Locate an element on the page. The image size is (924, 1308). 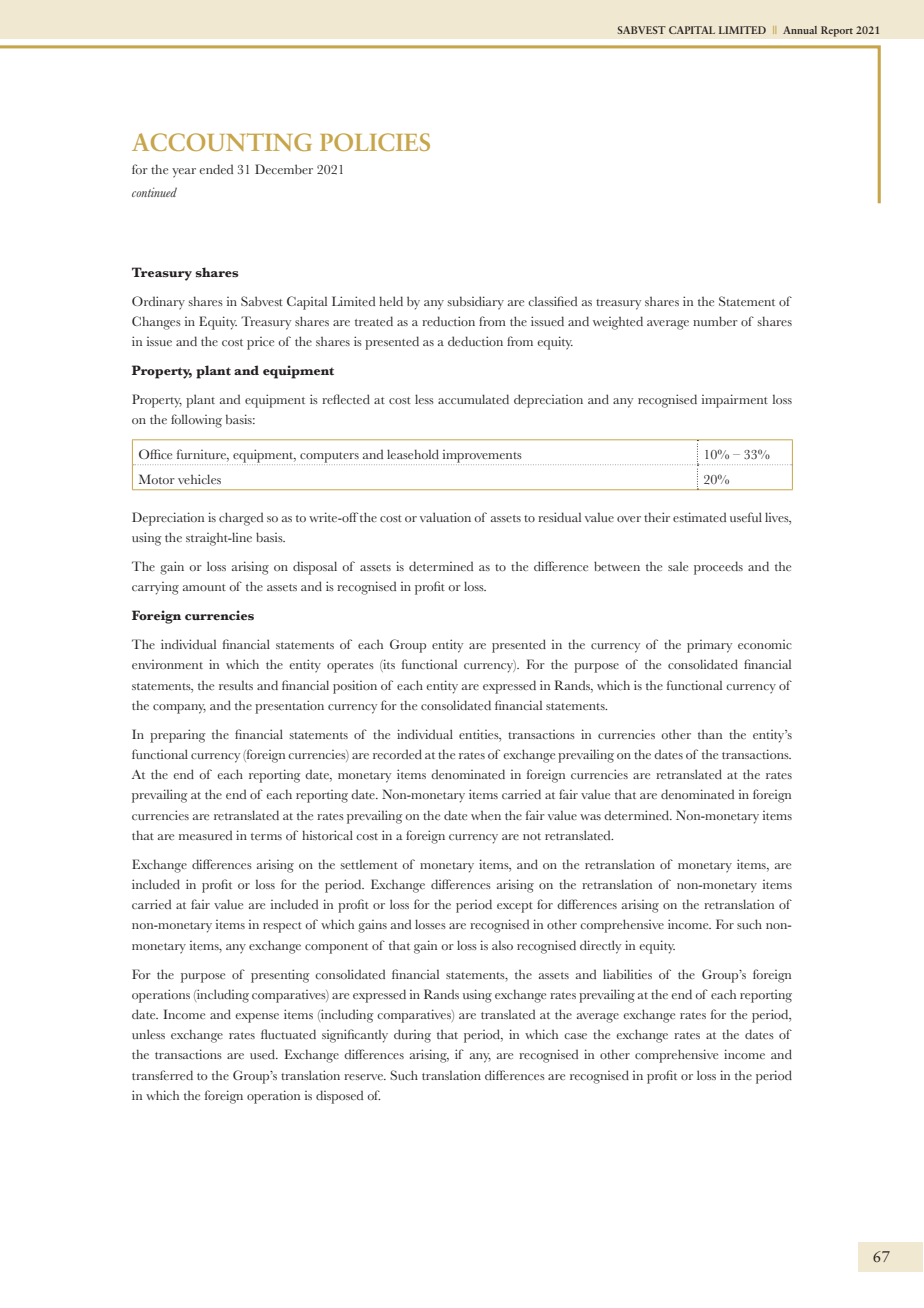
used is located at coordinates (264, 1054).
